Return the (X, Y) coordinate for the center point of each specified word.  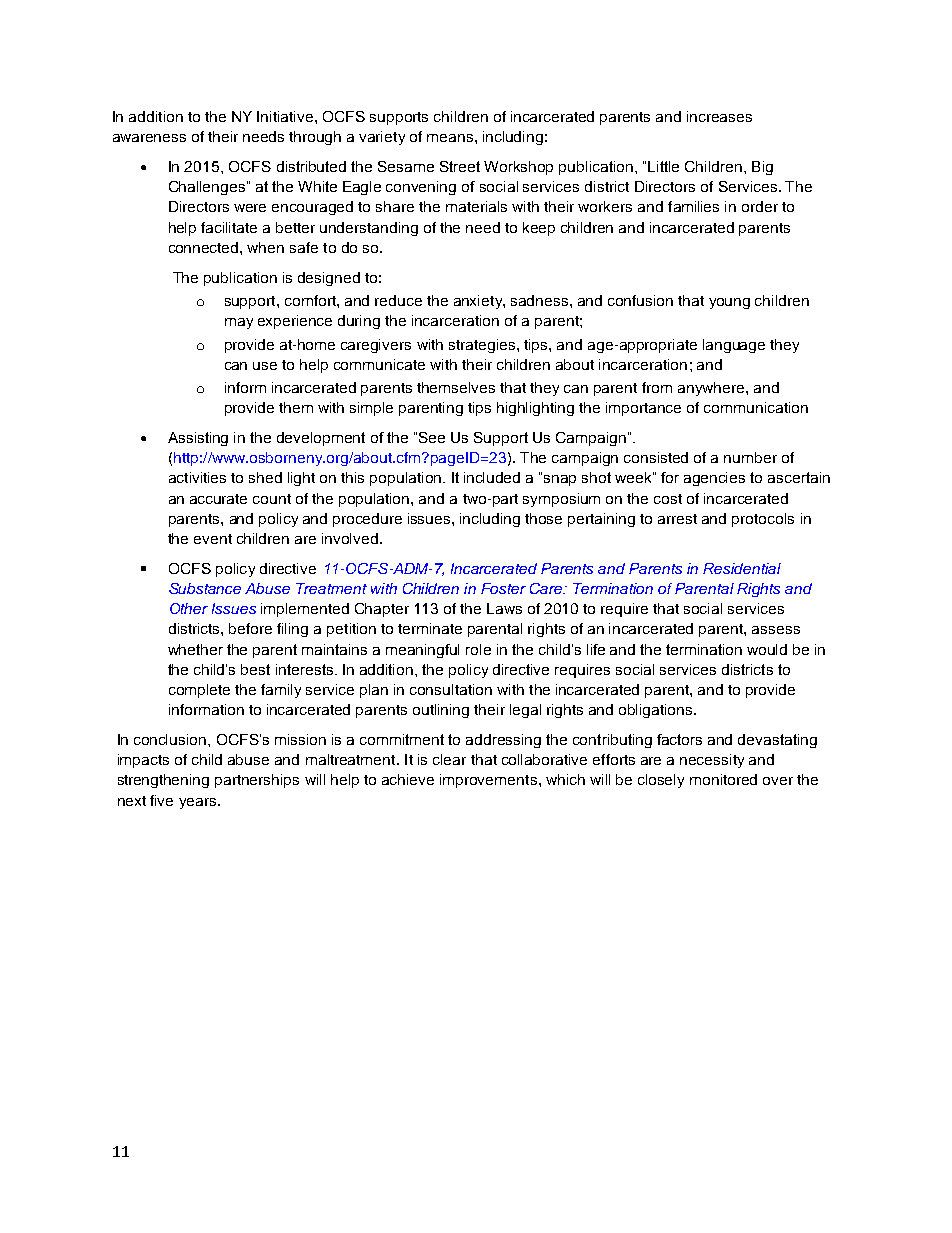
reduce (398, 300)
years (197, 803)
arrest (677, 519)
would (767, 649)
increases (719, 116)
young (729, 303)
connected (205, 247)
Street (460, 166)
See (432, 437)
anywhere (712, 389)
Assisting (198, 439)
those (543, 518)
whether (195, 649)
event (213, 539)
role (478, 649)
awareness (149, 138)
